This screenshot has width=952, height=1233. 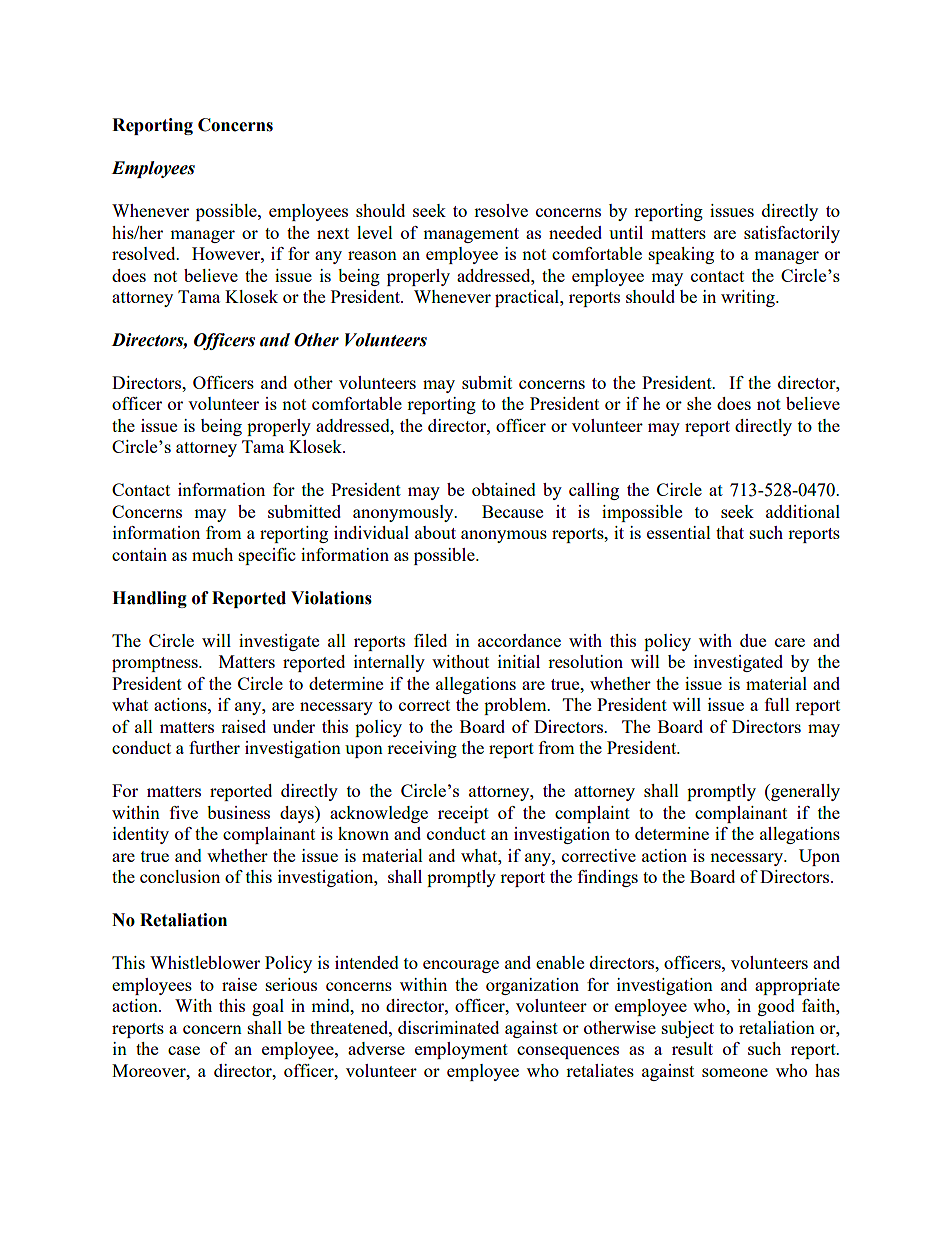 What do you see at coordinates (184, 1050) in the screenshot?
I see `case` at bounding box center [184, 1050].
